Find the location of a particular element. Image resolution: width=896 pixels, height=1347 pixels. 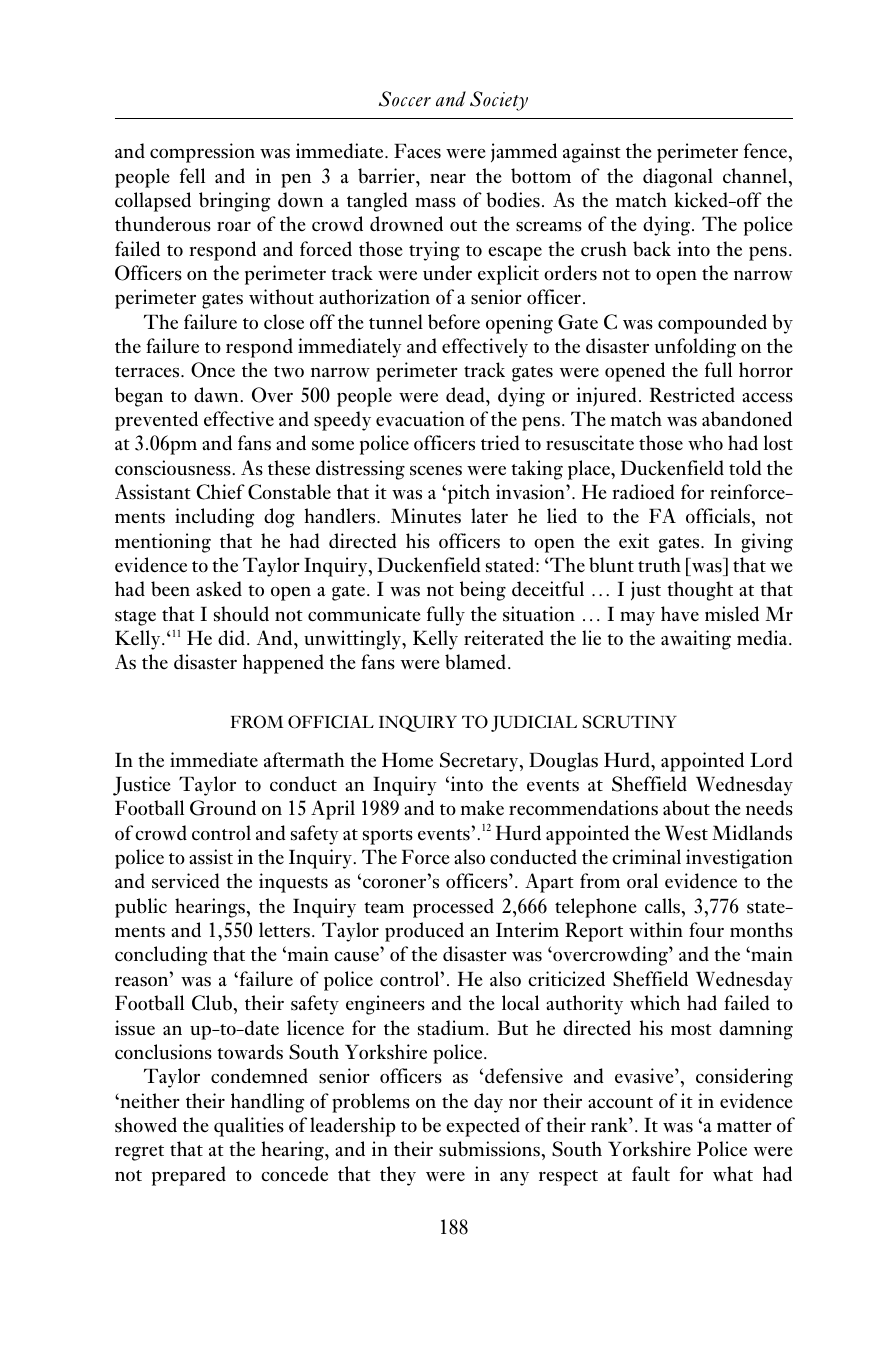

diagonal is located at coordinates (678, 178).
